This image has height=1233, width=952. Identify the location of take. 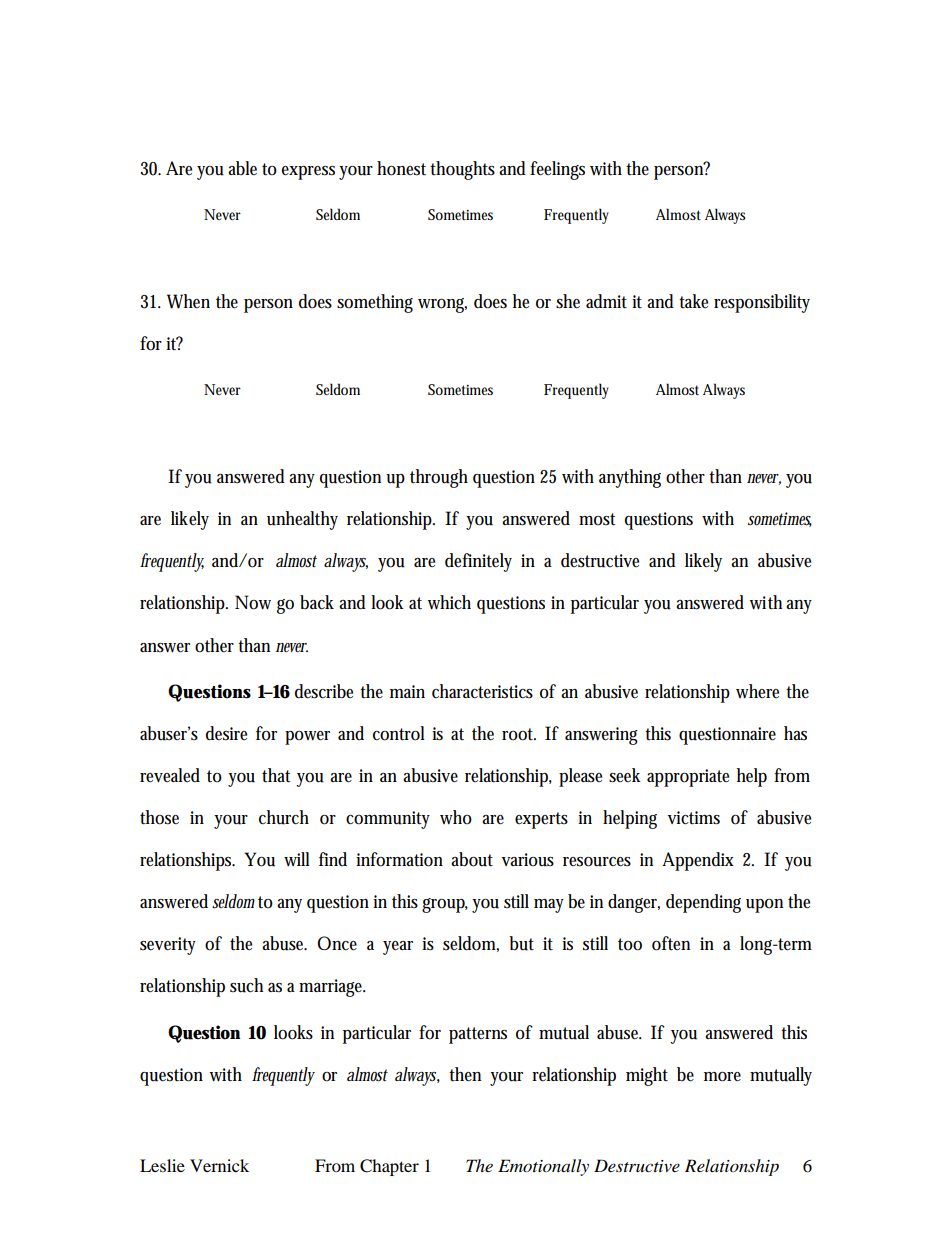
(693, 301).
